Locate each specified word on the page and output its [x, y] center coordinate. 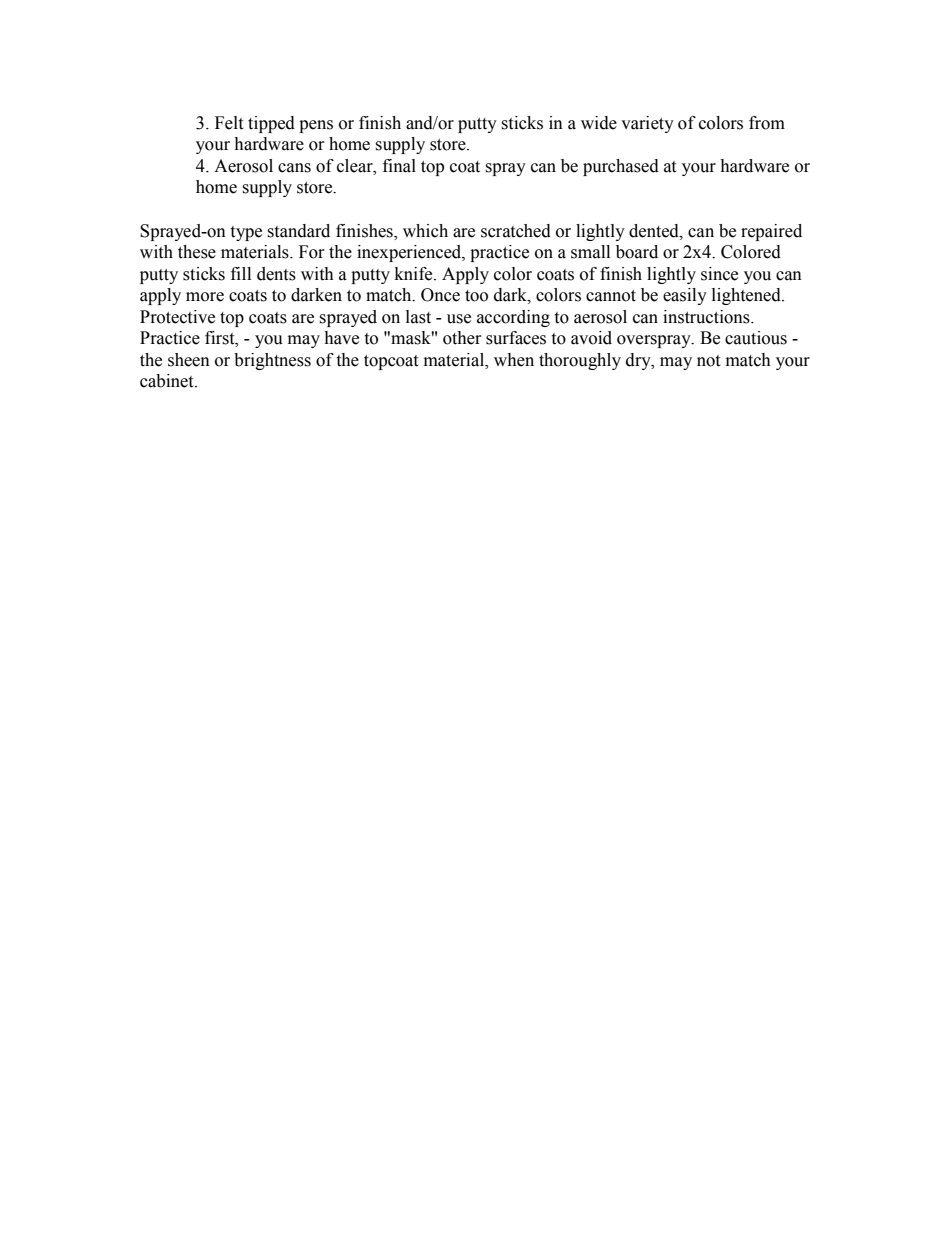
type [246, 233]
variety [647, 124]
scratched [516, 231]
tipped [271, 124]
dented [655, 231]
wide [599, 123]
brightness [272, 361]
